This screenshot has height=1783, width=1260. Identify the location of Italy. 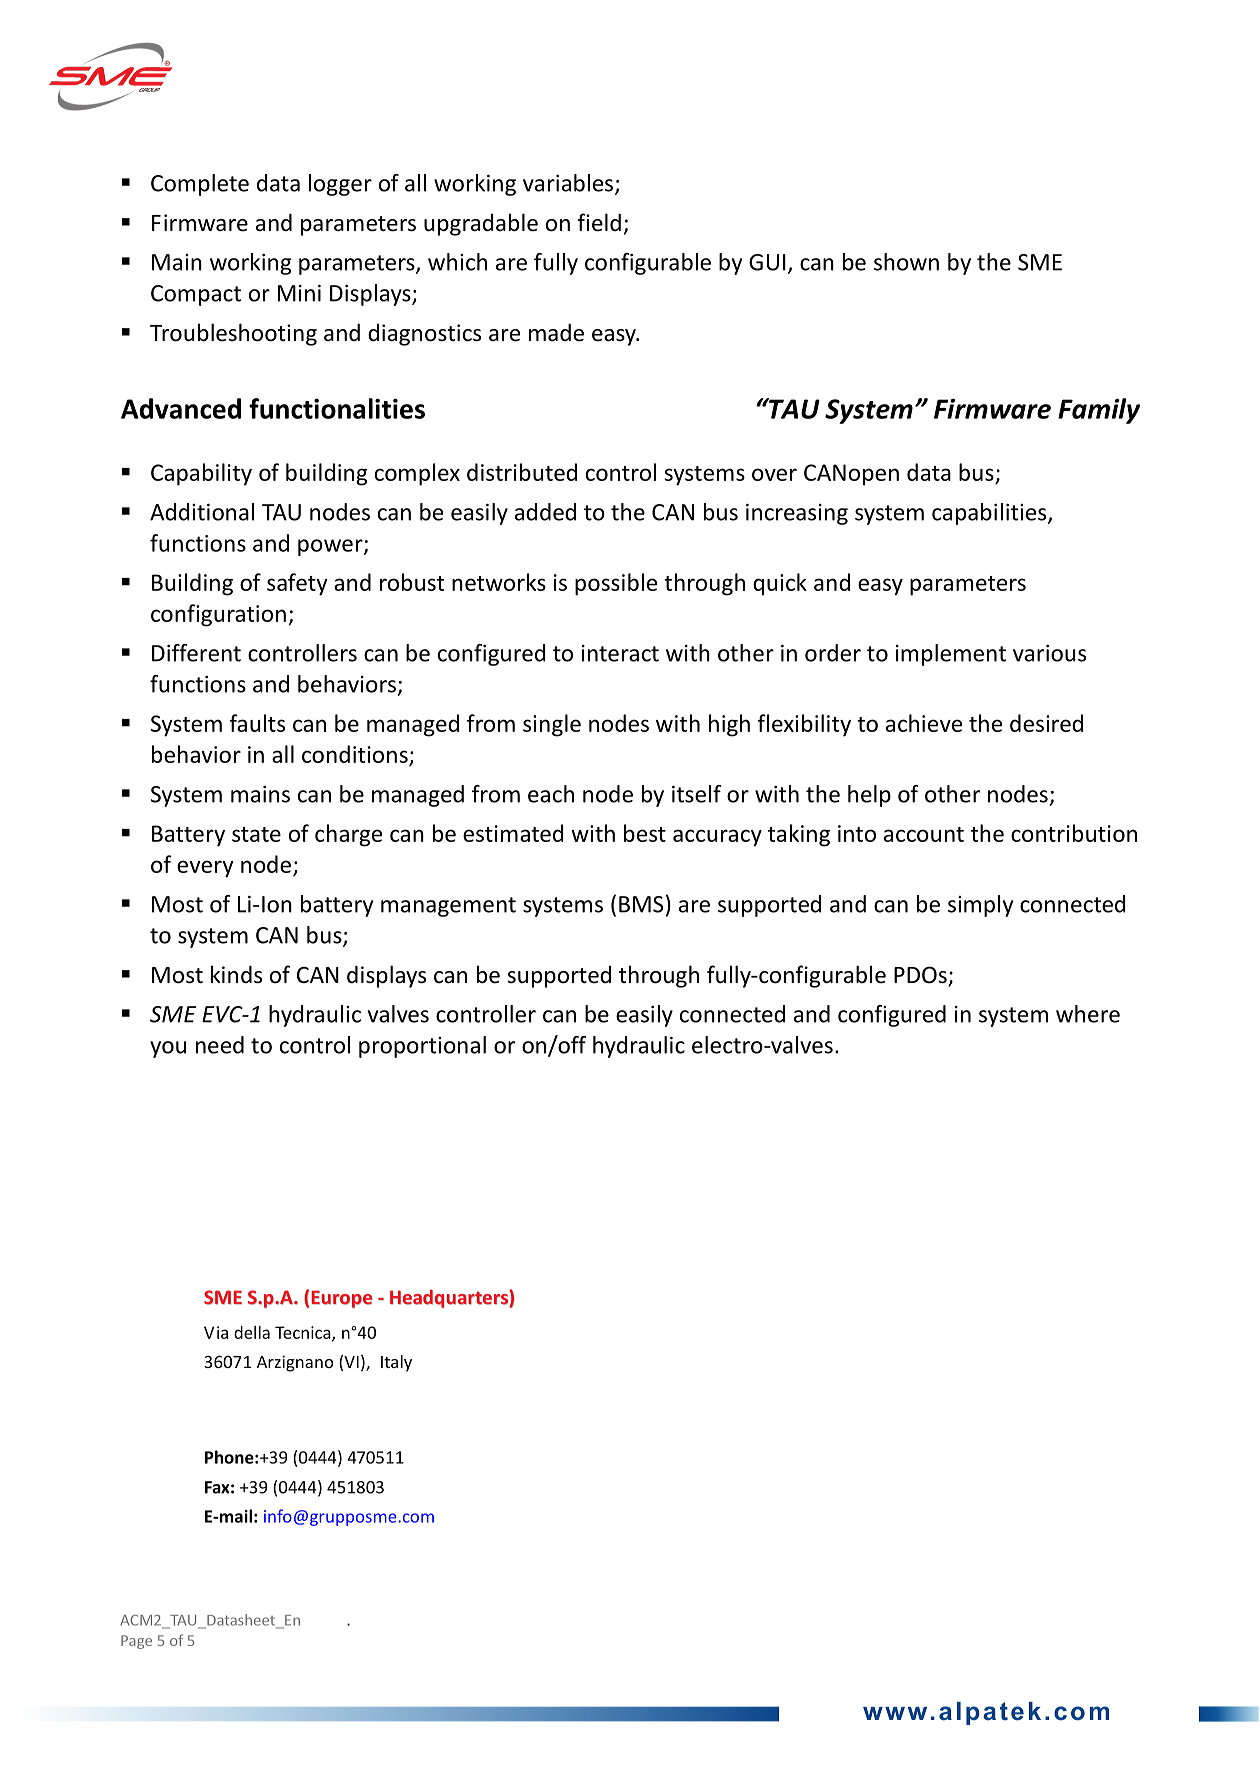
(396, 1363).
